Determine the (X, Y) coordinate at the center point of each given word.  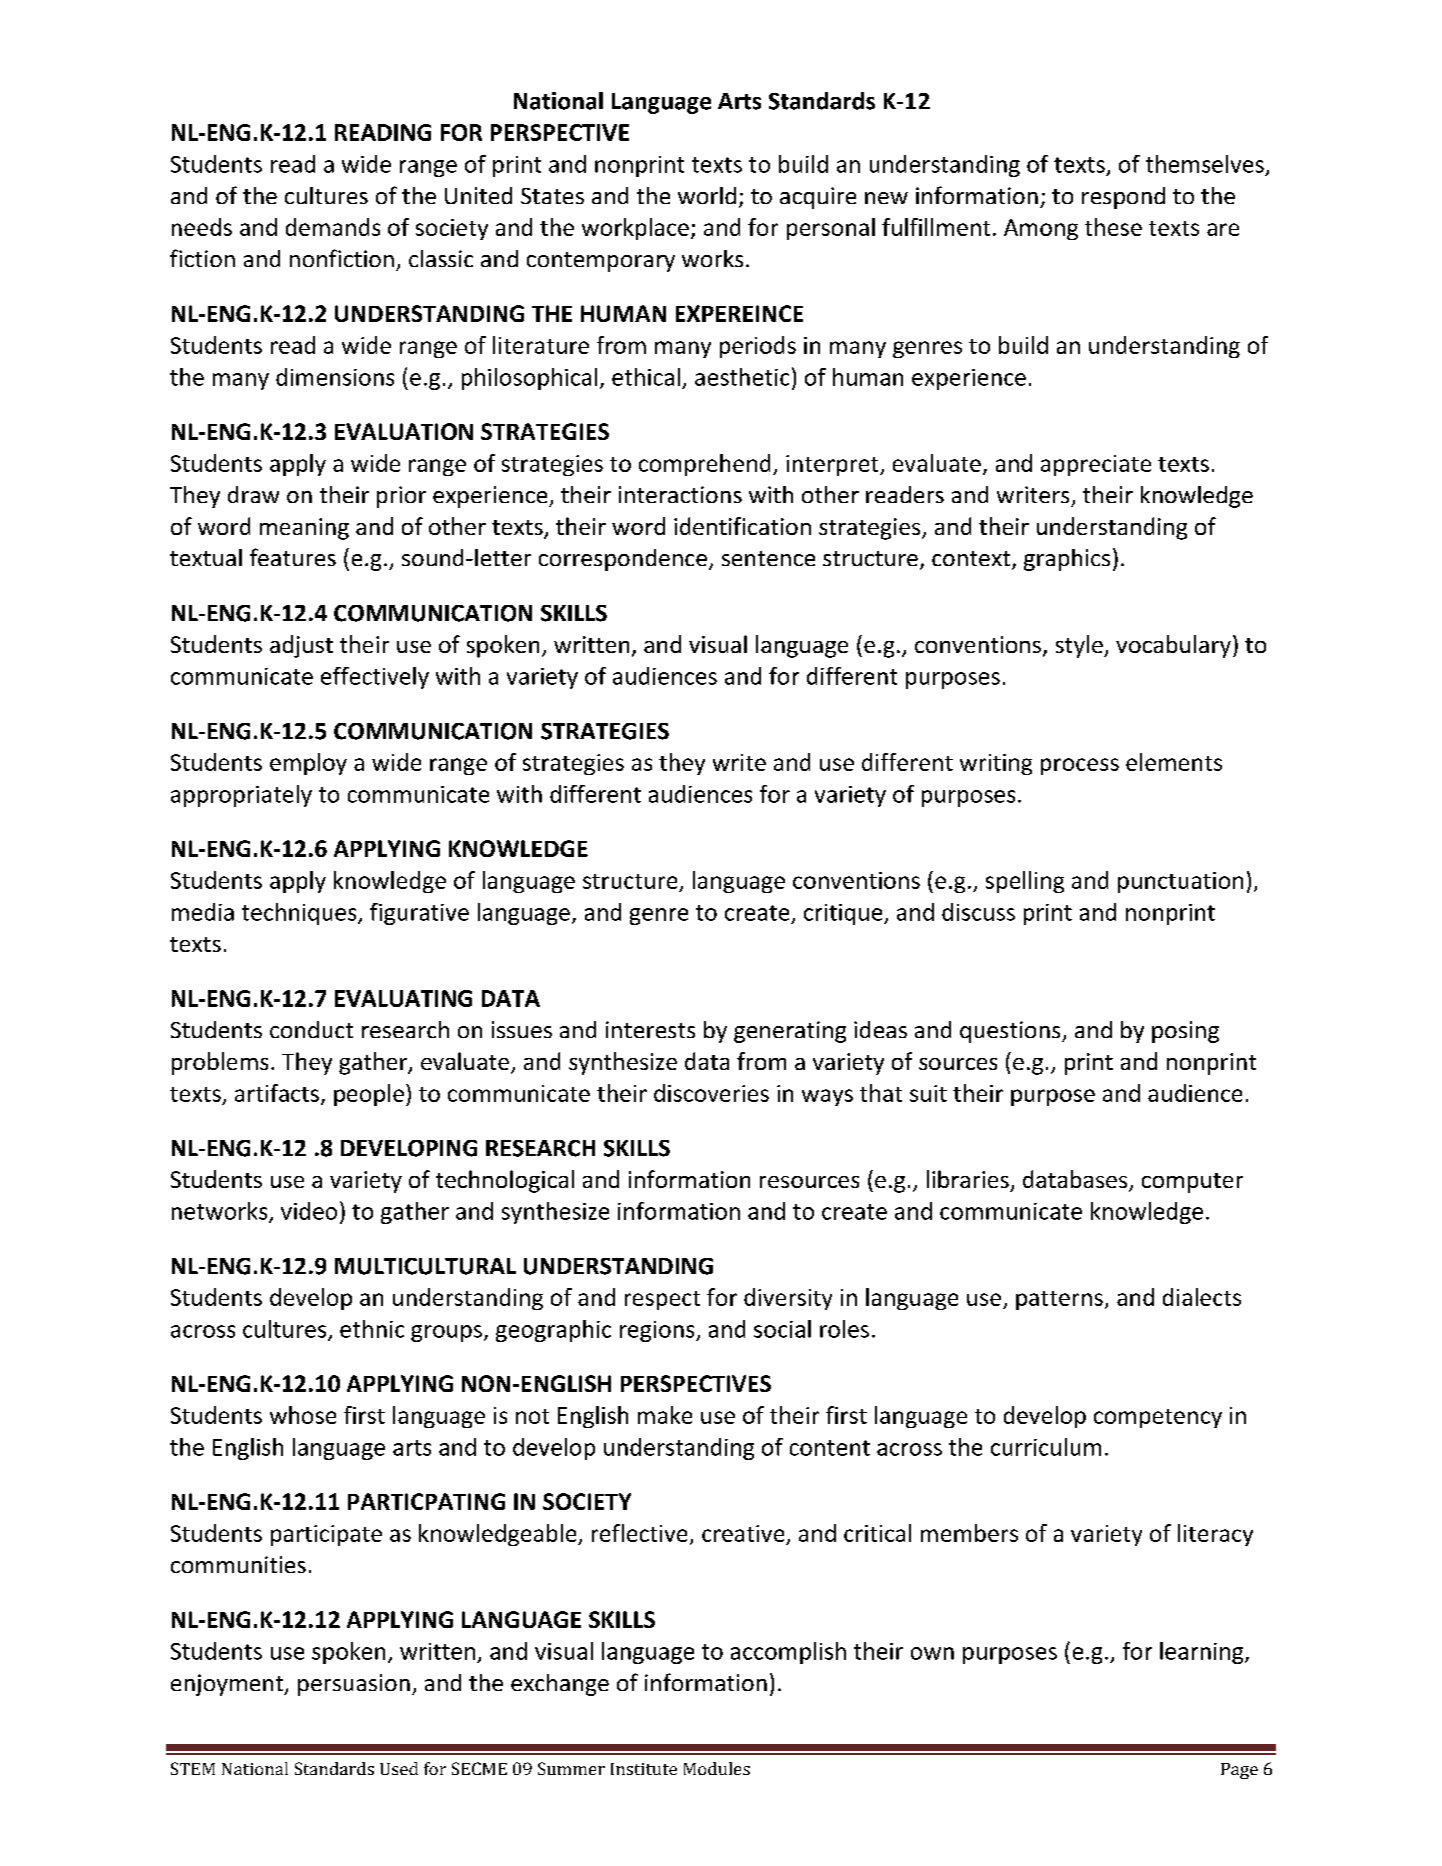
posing (1185, 1032)
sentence (768, 558)
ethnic (372, 1329)
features (293, 557)
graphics (1067, 560)
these (1113, 227)
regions (658, 1331)
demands (333, 227)
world (707, 195)
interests (650, 1029)
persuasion (354, 1685)
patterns (1059, 1300)
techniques (300, 914)
